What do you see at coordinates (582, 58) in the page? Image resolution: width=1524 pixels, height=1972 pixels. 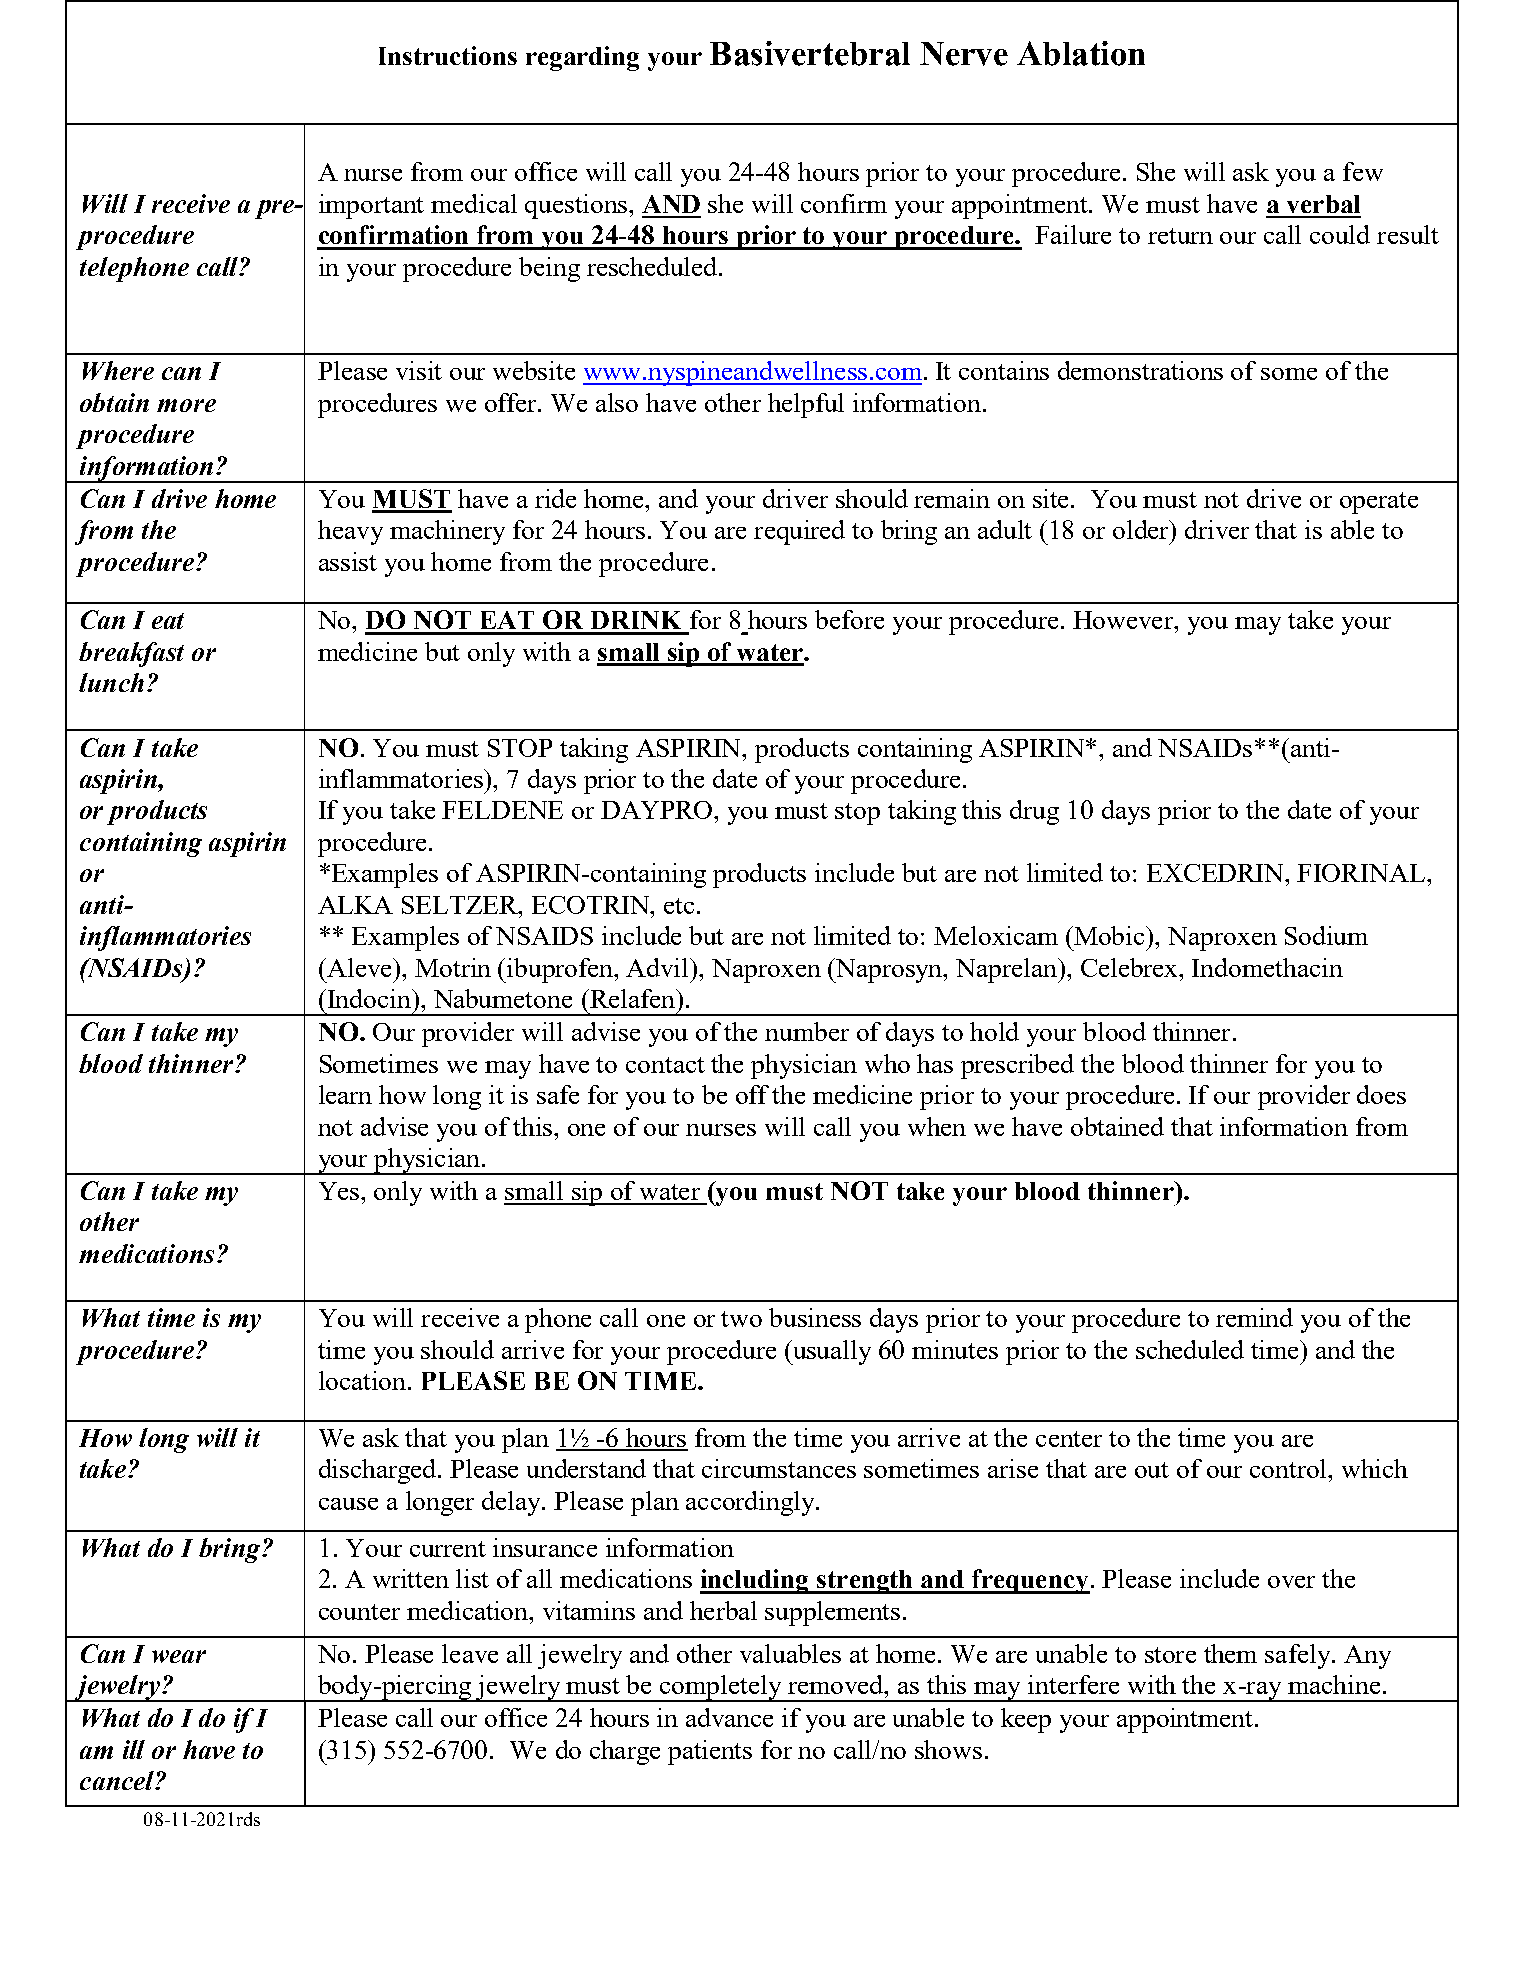 I see `regarding` at bounding box center [582, 58].
